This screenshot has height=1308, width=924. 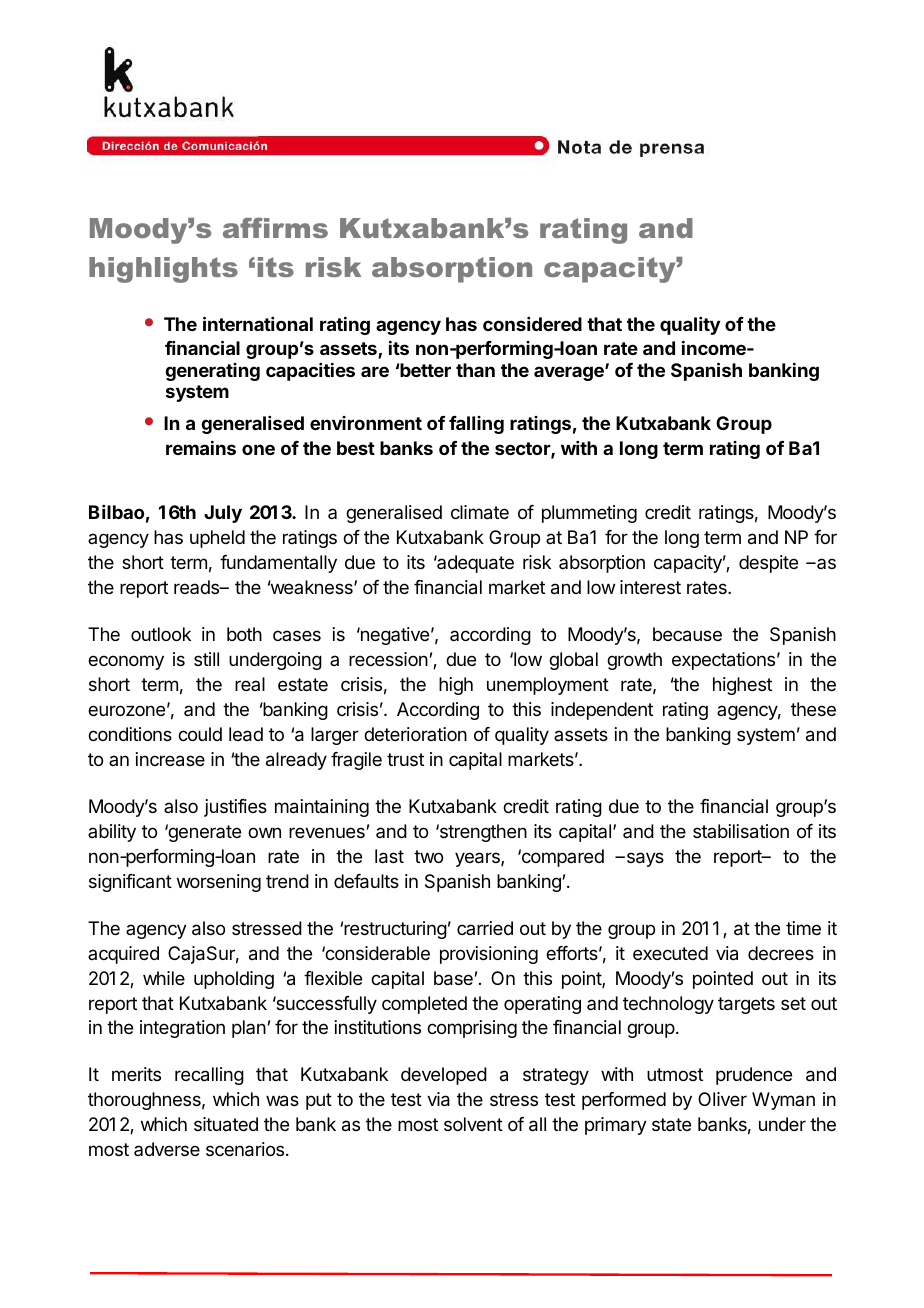 What do you see at coordinates (813, 709) in the screenshot?
I see `these` at bounding box center [813, 709].
